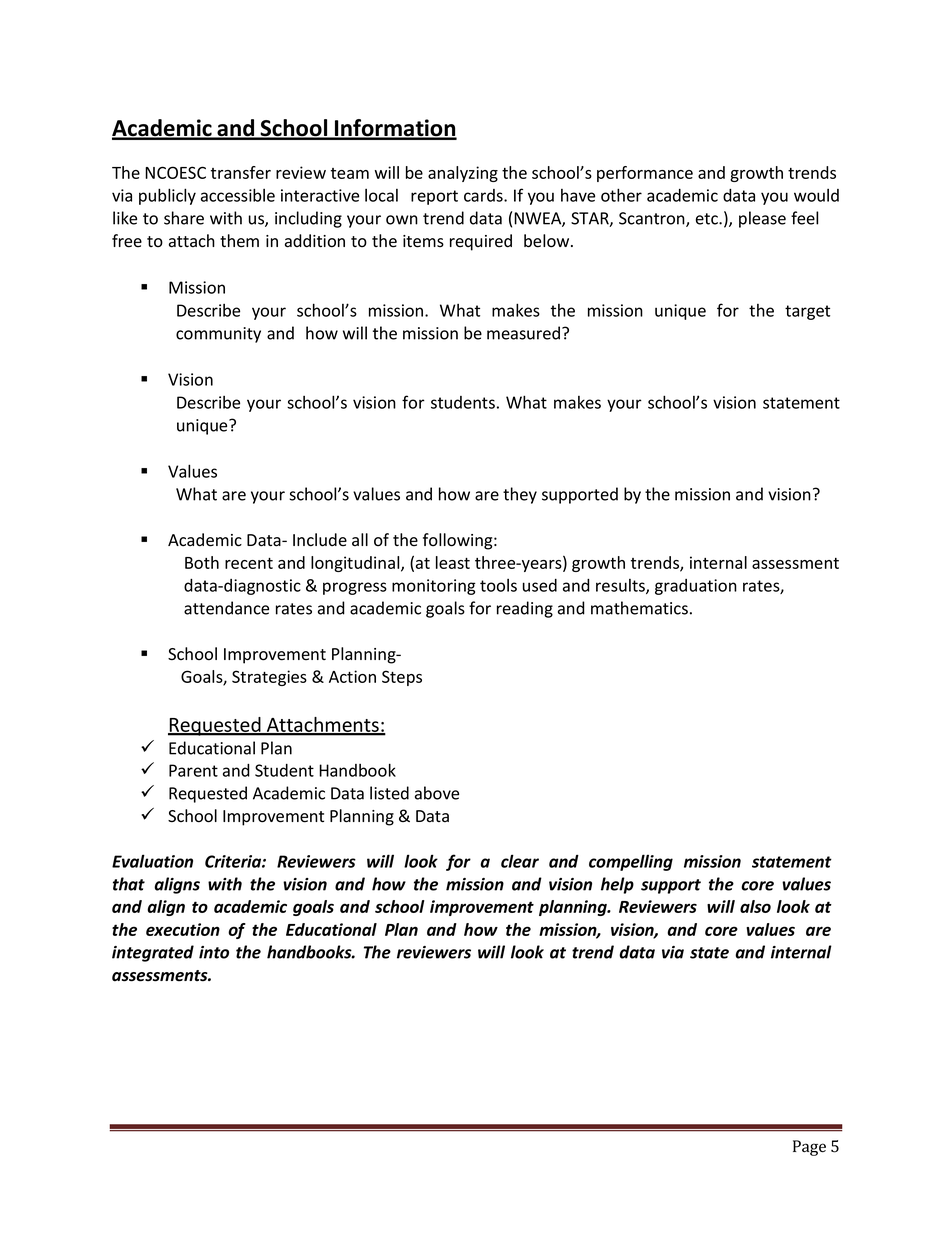  What do you see at coordinates (645, 174) in the page?
I see `performance` at bounding box center [645, 174].
